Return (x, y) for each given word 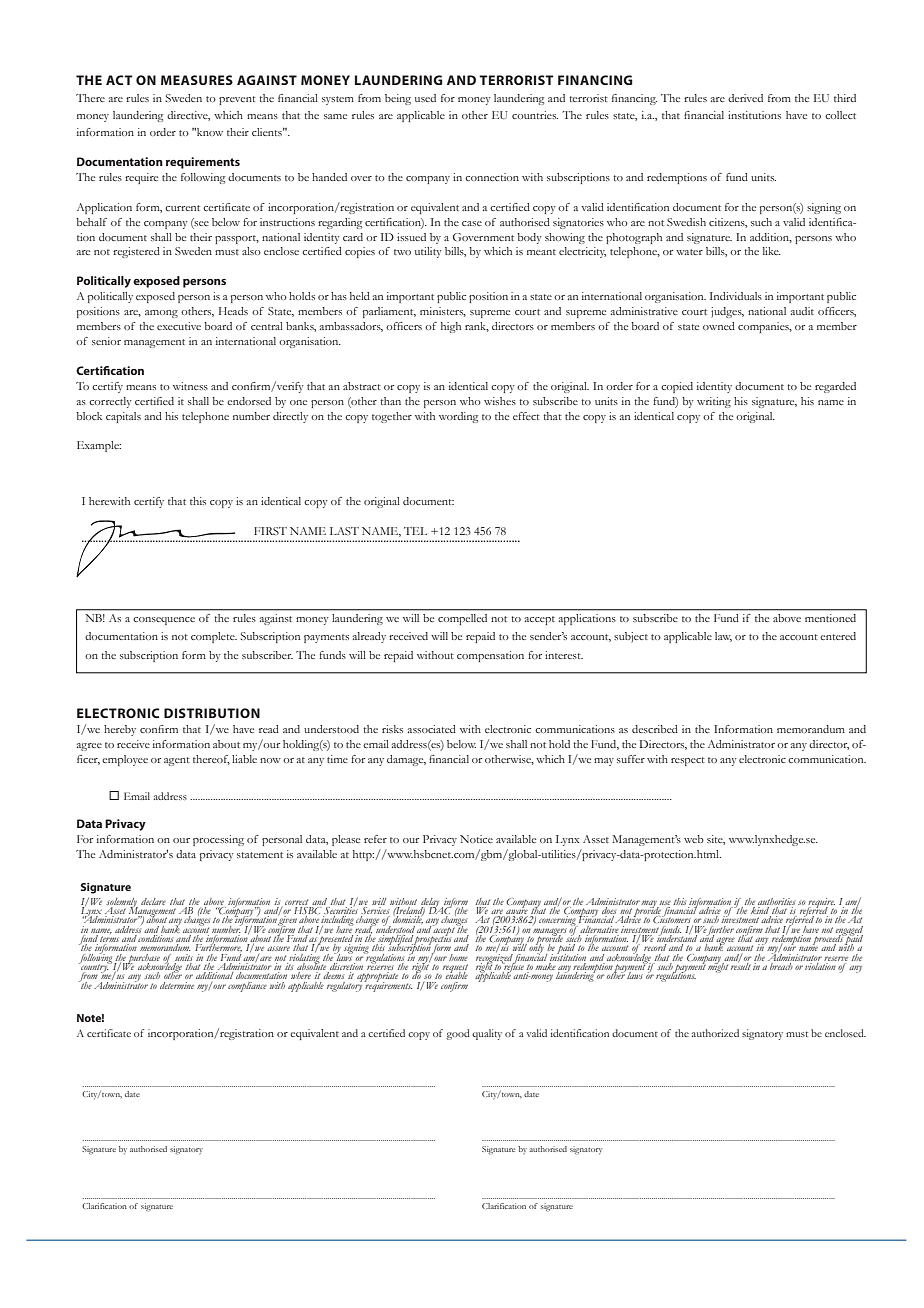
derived (745, 98)
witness (190, 386)
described (655, 729)
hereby (120, 730)
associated (432, 729)
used (425, 98)
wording (458, 417)
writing (714, 402)
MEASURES (197, 80)
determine (177, 985)
